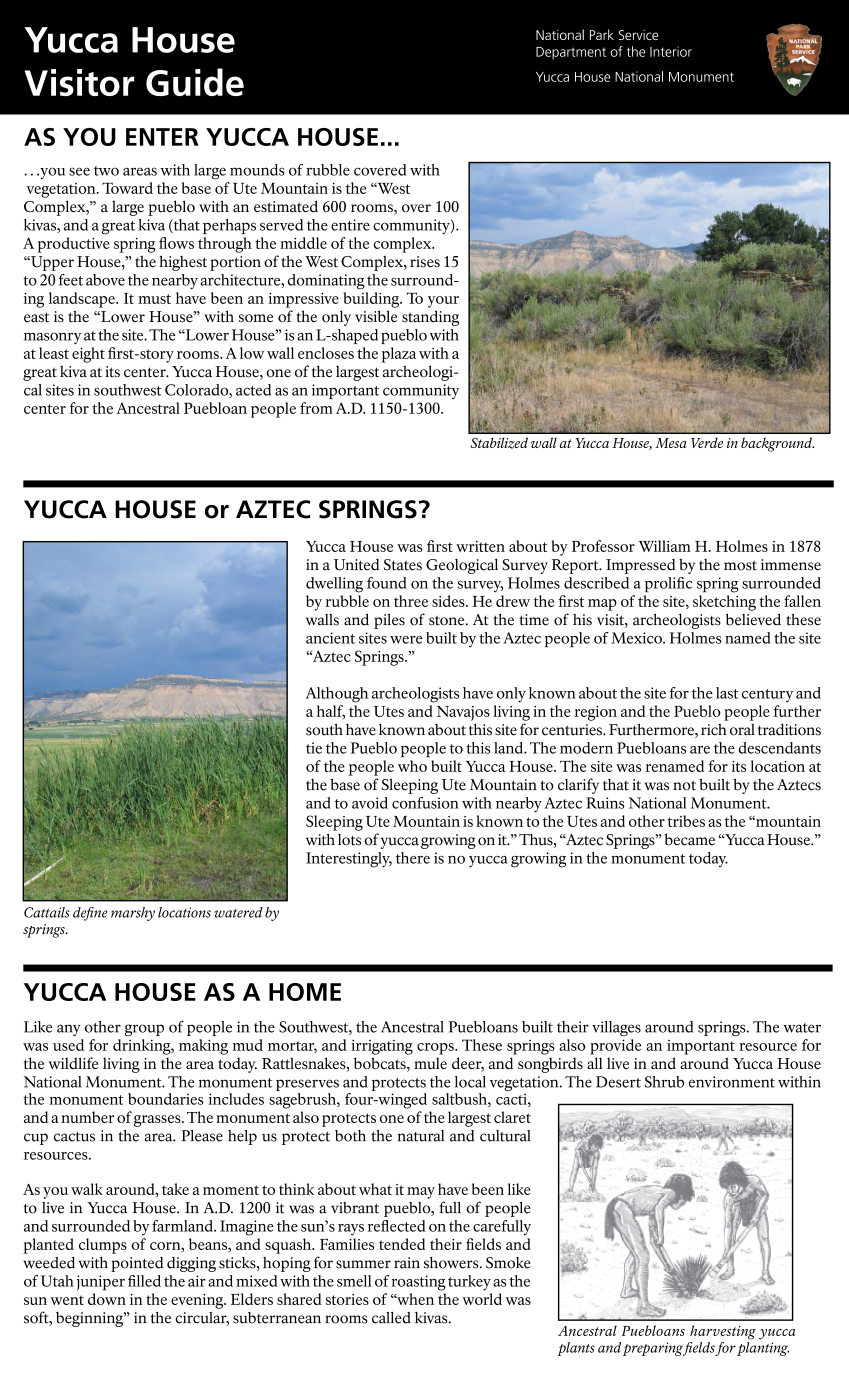 The width and height of the image is (849, 1400). I want to click on down, so click(107, 1299).
